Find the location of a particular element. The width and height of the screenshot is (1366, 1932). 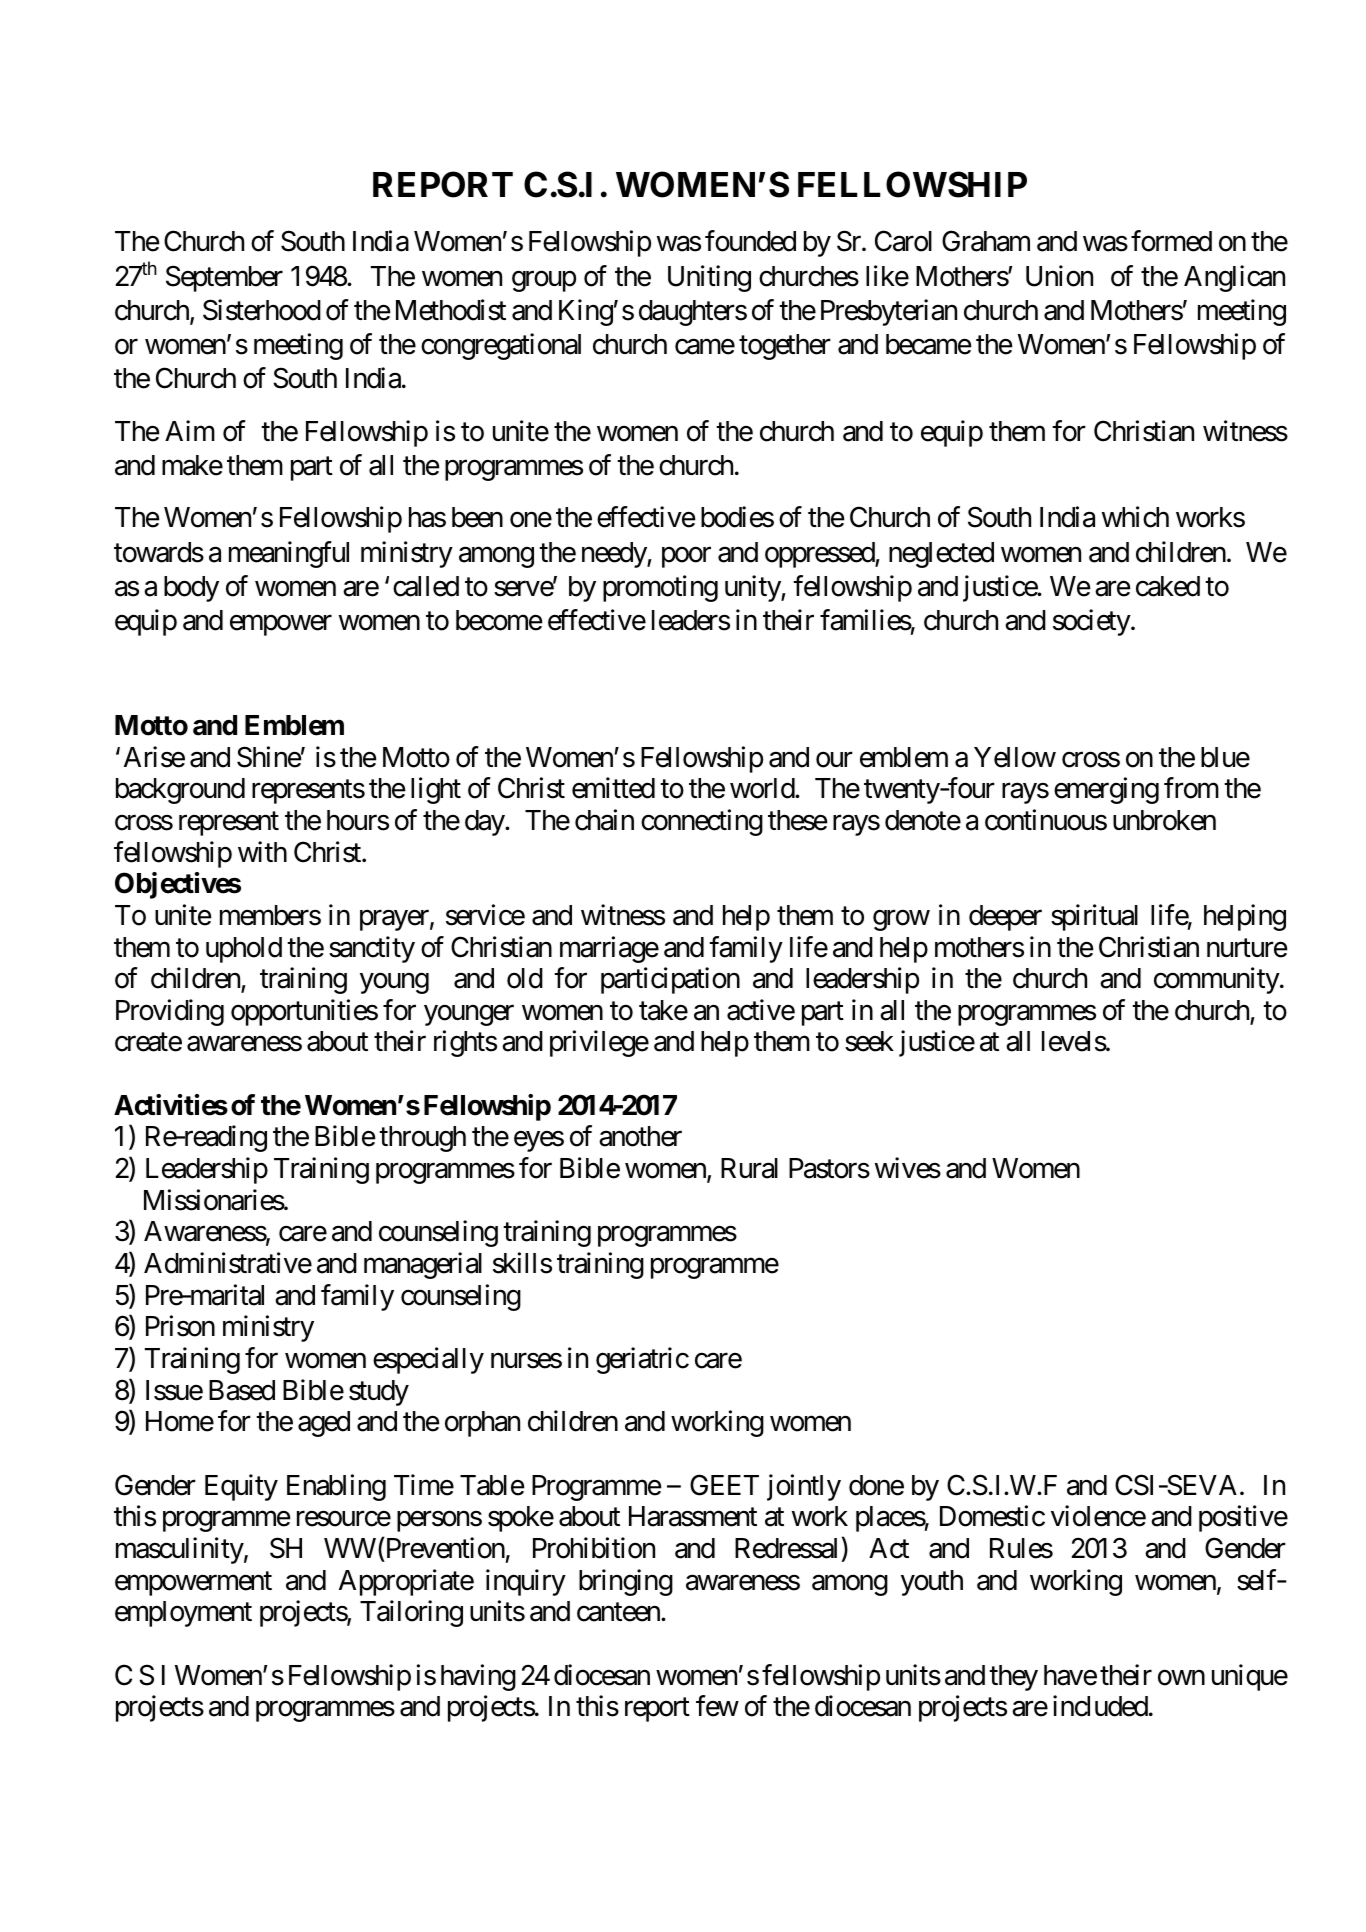

Rural is located at coordinates (749, 1168).
